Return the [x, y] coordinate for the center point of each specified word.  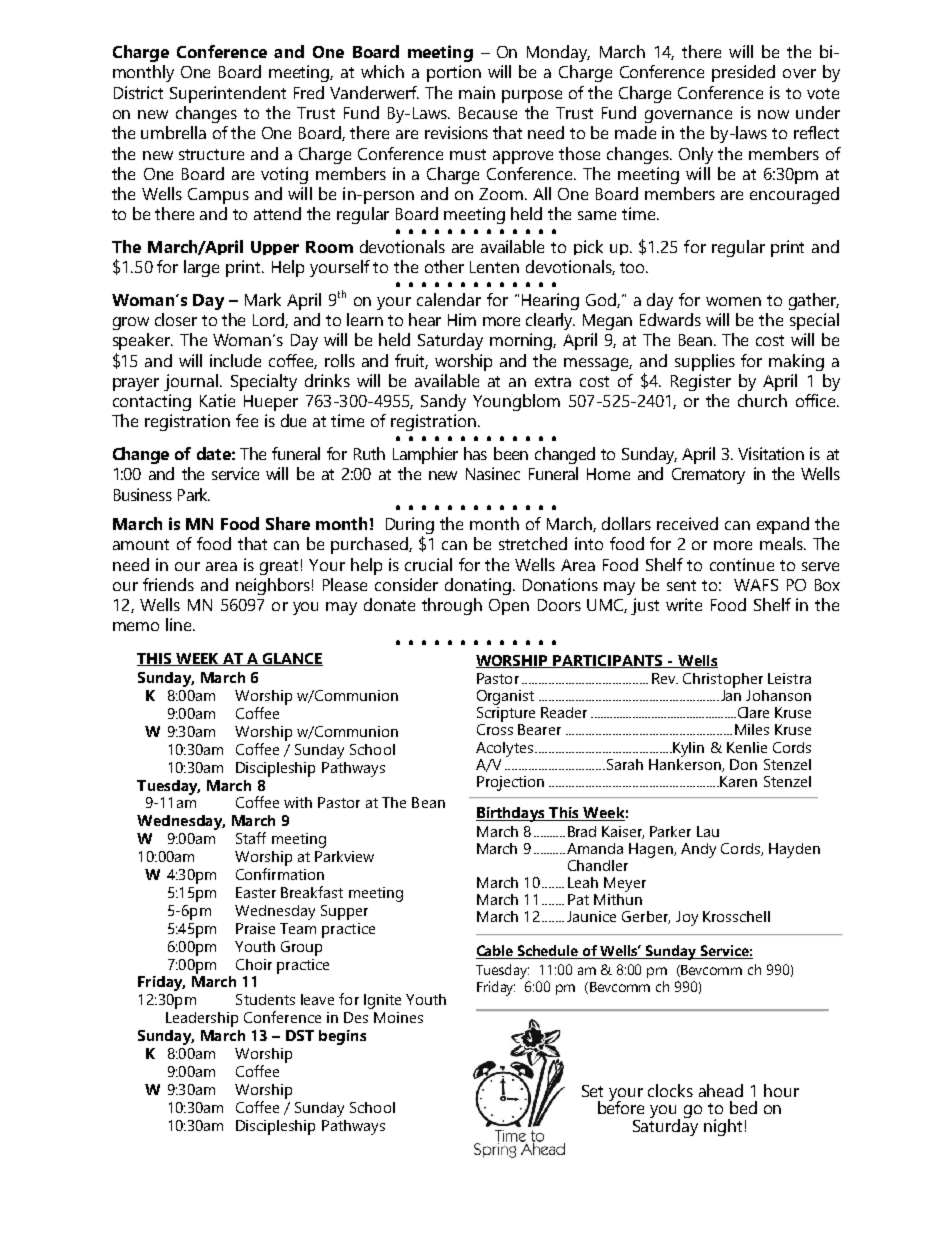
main [477, 92]
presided [743, 73]
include [235, 360]
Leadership [202, 1019]
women [733, 301]
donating [478, 586]
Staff [251, 838]
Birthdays [511, 814]
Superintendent [228, 94]
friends [168, 584]
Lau [708, 831]
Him [462, 319]
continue [742, 564]
